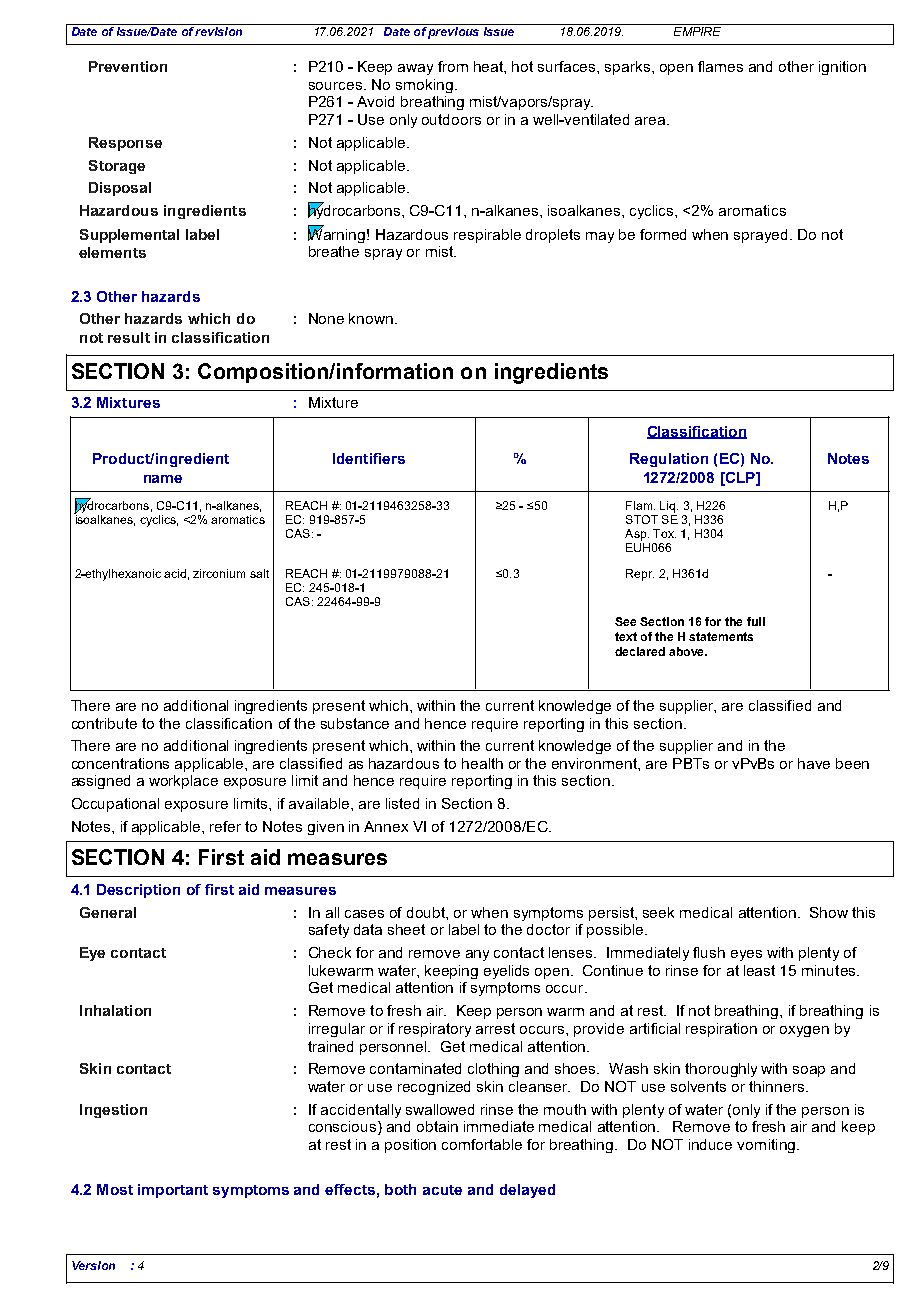 The width and height of the image is (924, 1308). I want to click on important, so click(173, 1191).
